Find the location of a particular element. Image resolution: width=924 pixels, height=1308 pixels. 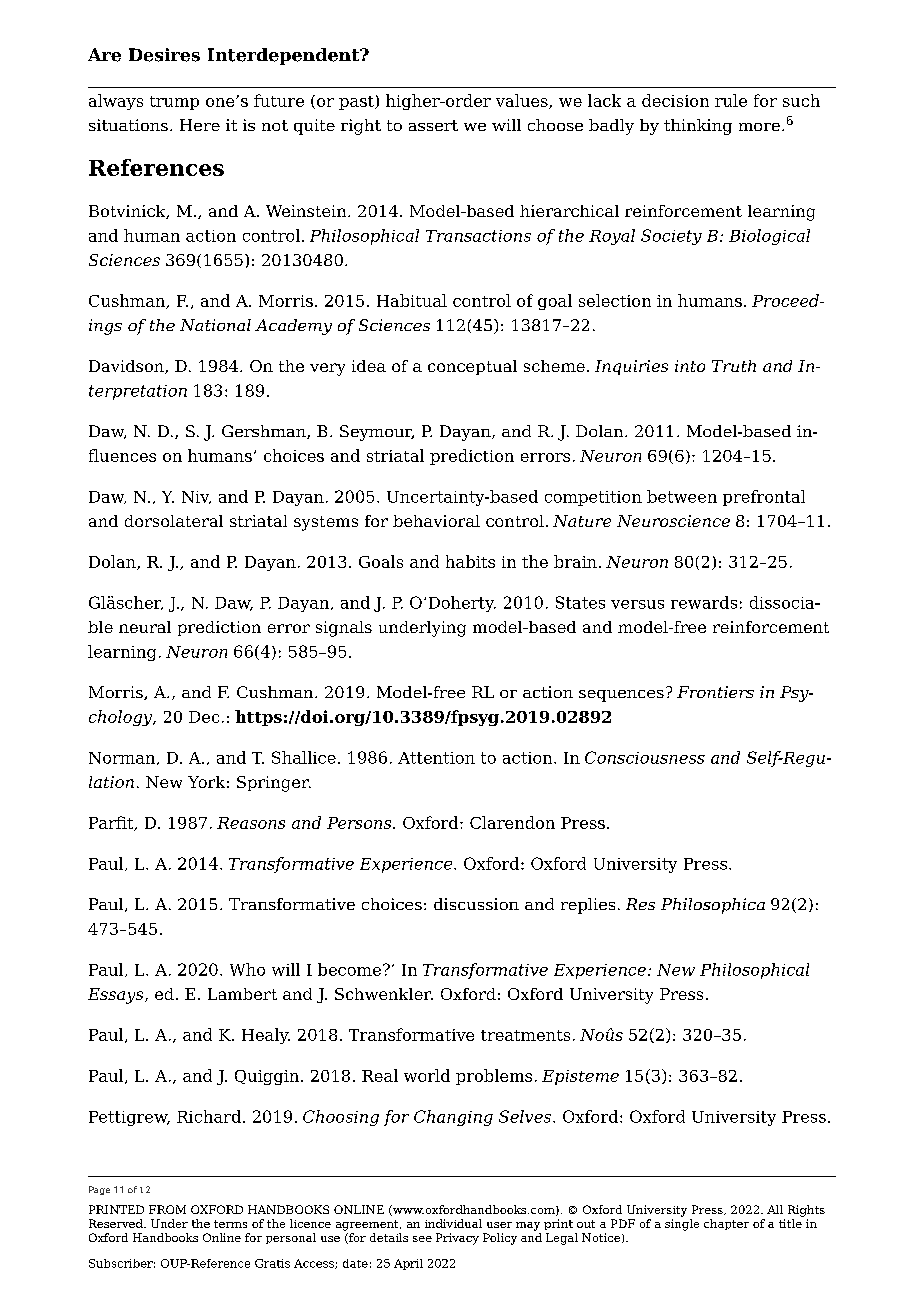

Truth is located at coordinates (734, 366).
